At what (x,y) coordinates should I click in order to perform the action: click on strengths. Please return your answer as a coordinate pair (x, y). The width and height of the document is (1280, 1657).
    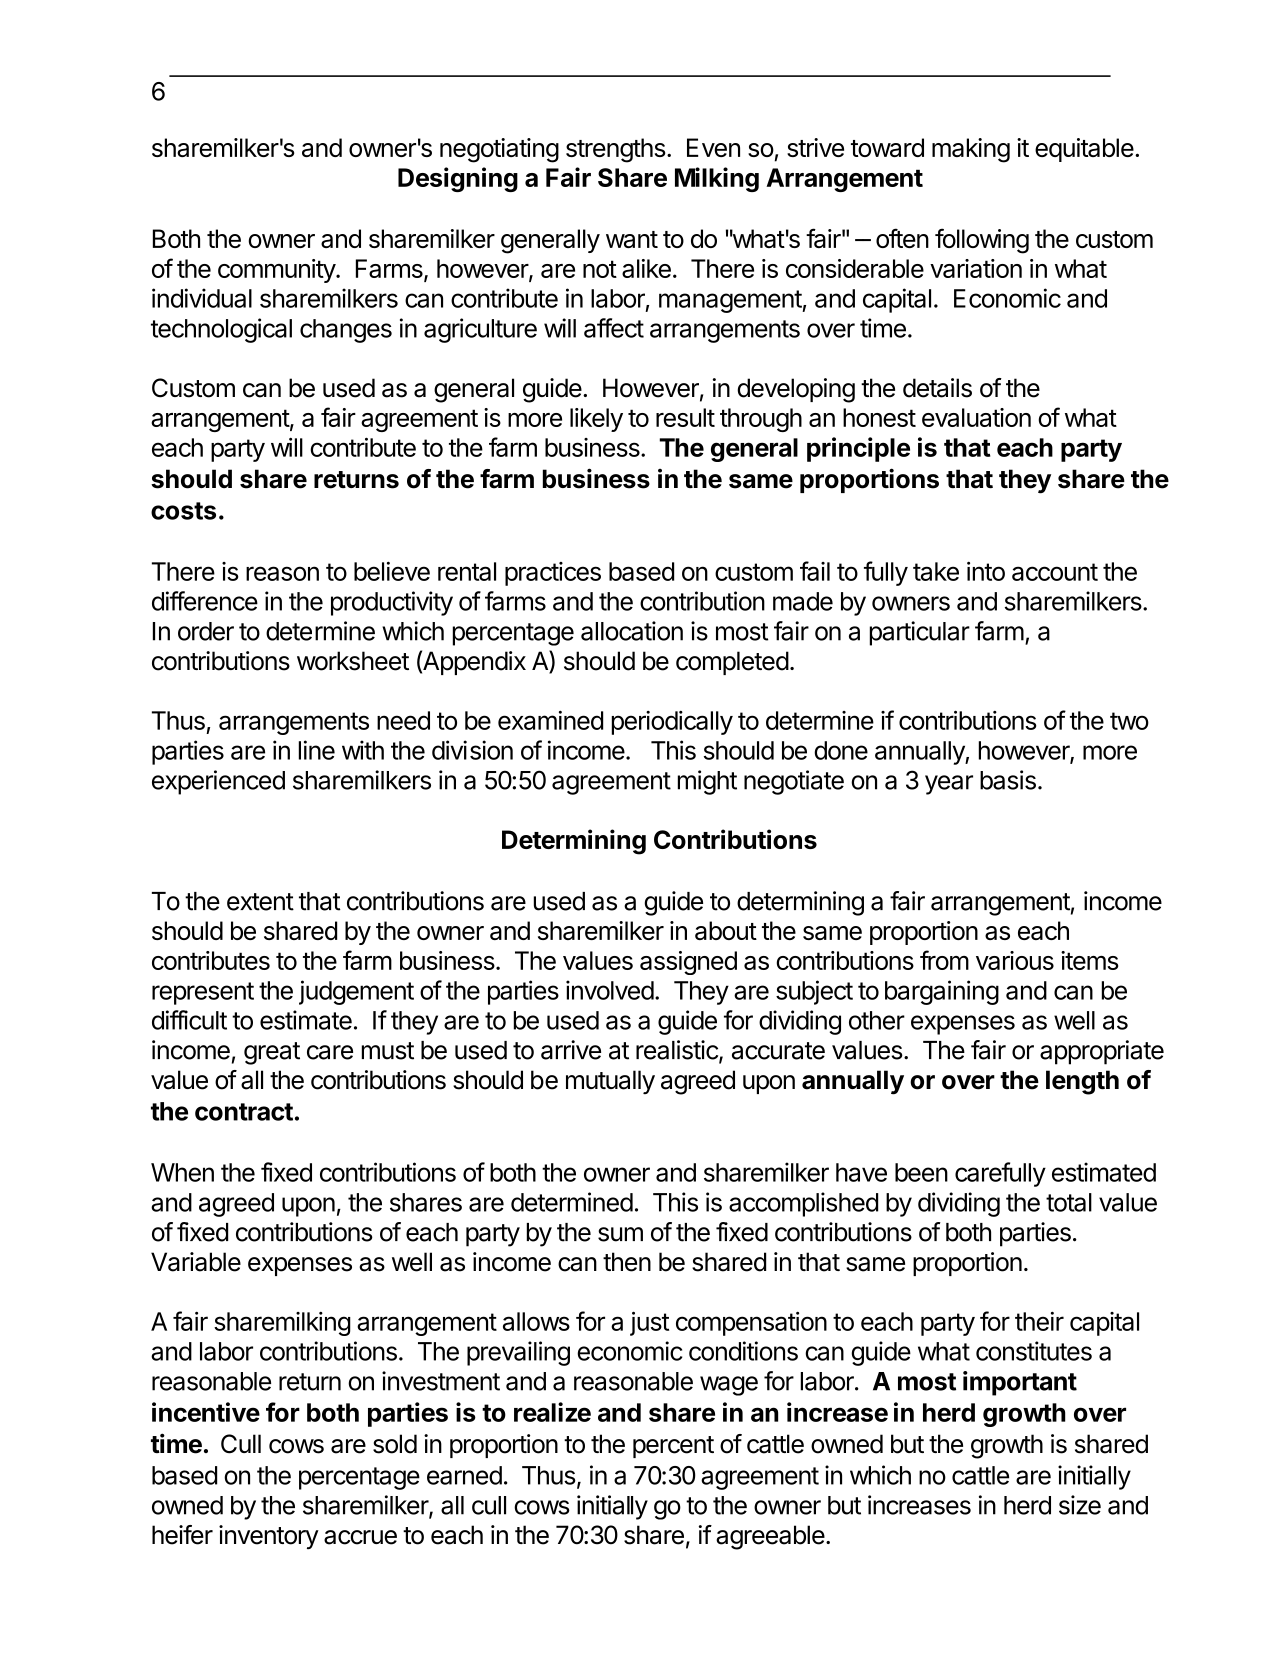
    Looking at the image, I should click on (616, 150).
